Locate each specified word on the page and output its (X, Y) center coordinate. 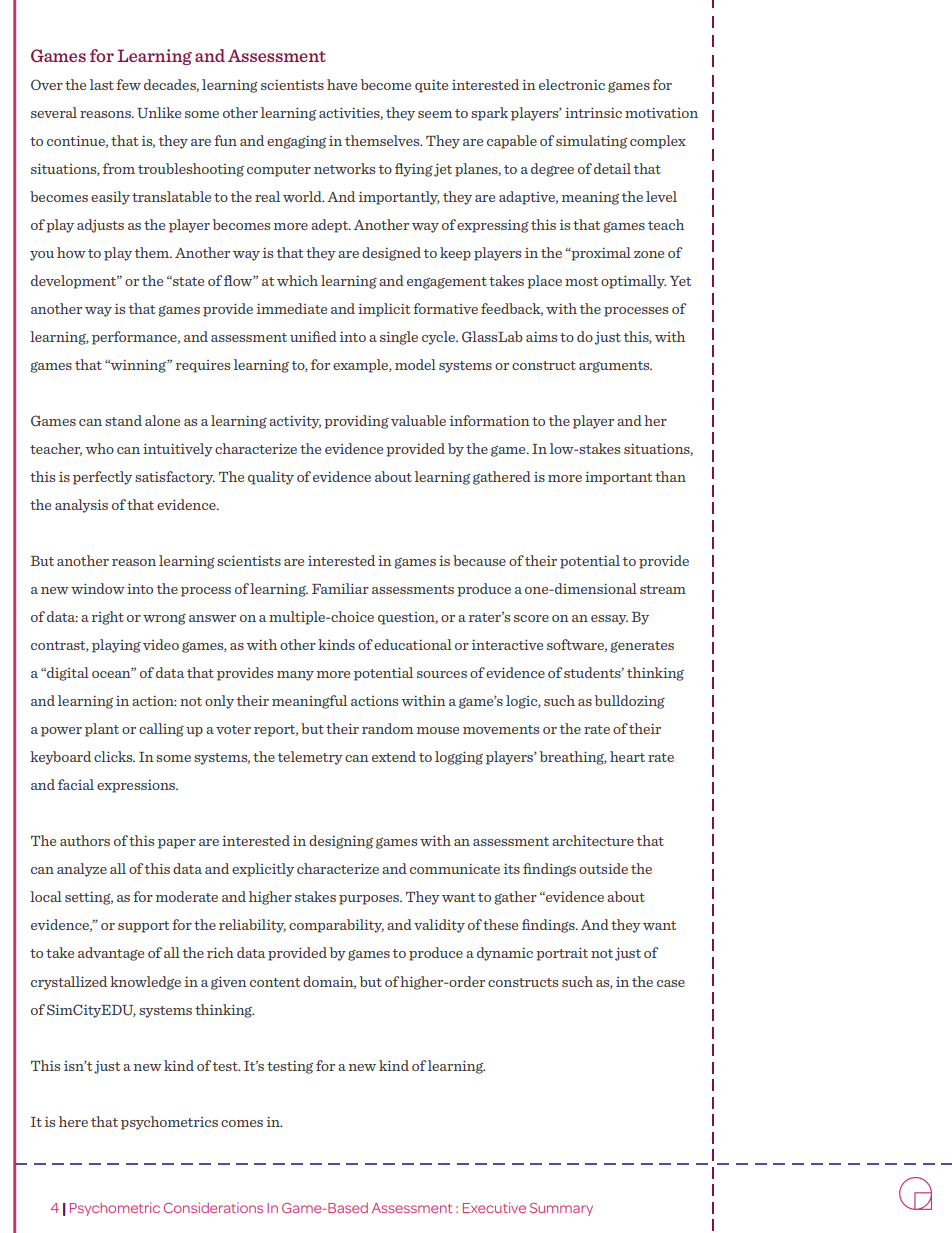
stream (663, 589)
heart (627, 756)
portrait (562, 954)
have (342, 84)
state (187, 281)
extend (394, 756)
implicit (384, 310)
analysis (81, 506)
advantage (111, 954)
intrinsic (593, 112)
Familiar (340, 588)
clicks (114, 756)
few (128, 84)
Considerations (213, 1207)
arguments (615, 367)
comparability (336, 926)
